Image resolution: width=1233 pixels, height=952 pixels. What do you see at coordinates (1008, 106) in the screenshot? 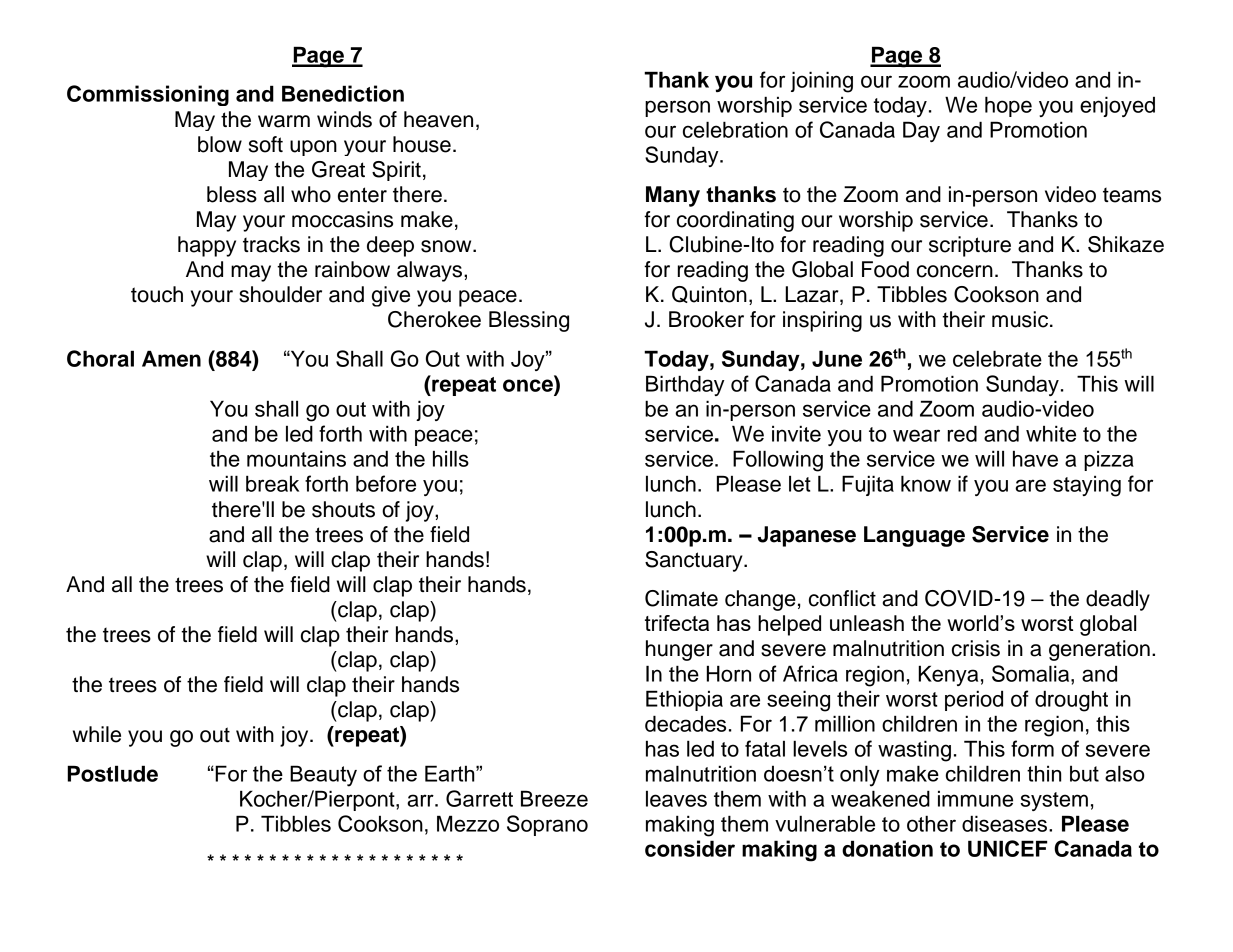
I see `hope` at bounding box center [1008, 106].
